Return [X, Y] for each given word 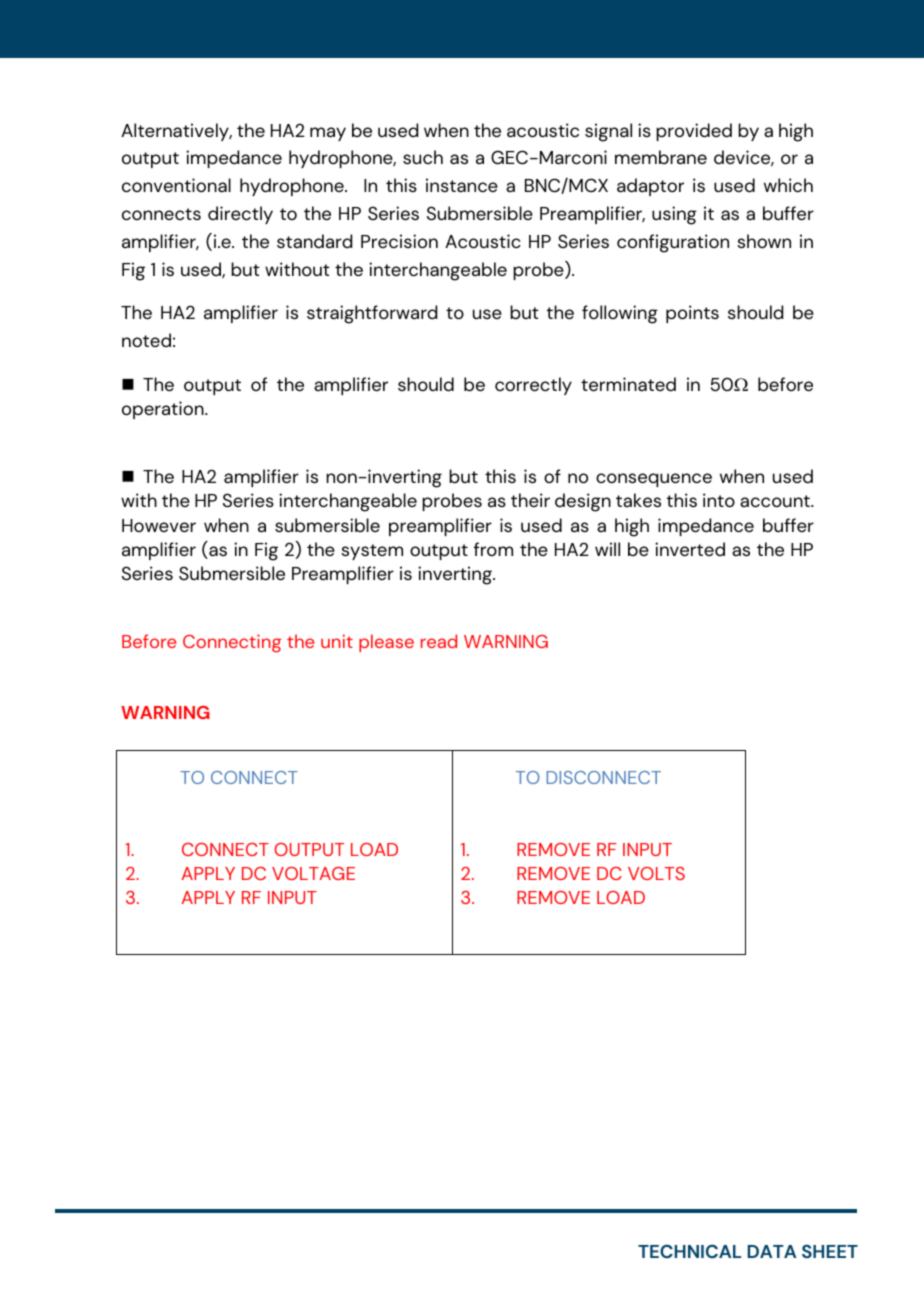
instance [462, 185]
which [788, 185]
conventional [176, 185]
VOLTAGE [313, 873]
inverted [690, 549]
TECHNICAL [689, 1251]
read [439, 641]
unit [337, 641]
